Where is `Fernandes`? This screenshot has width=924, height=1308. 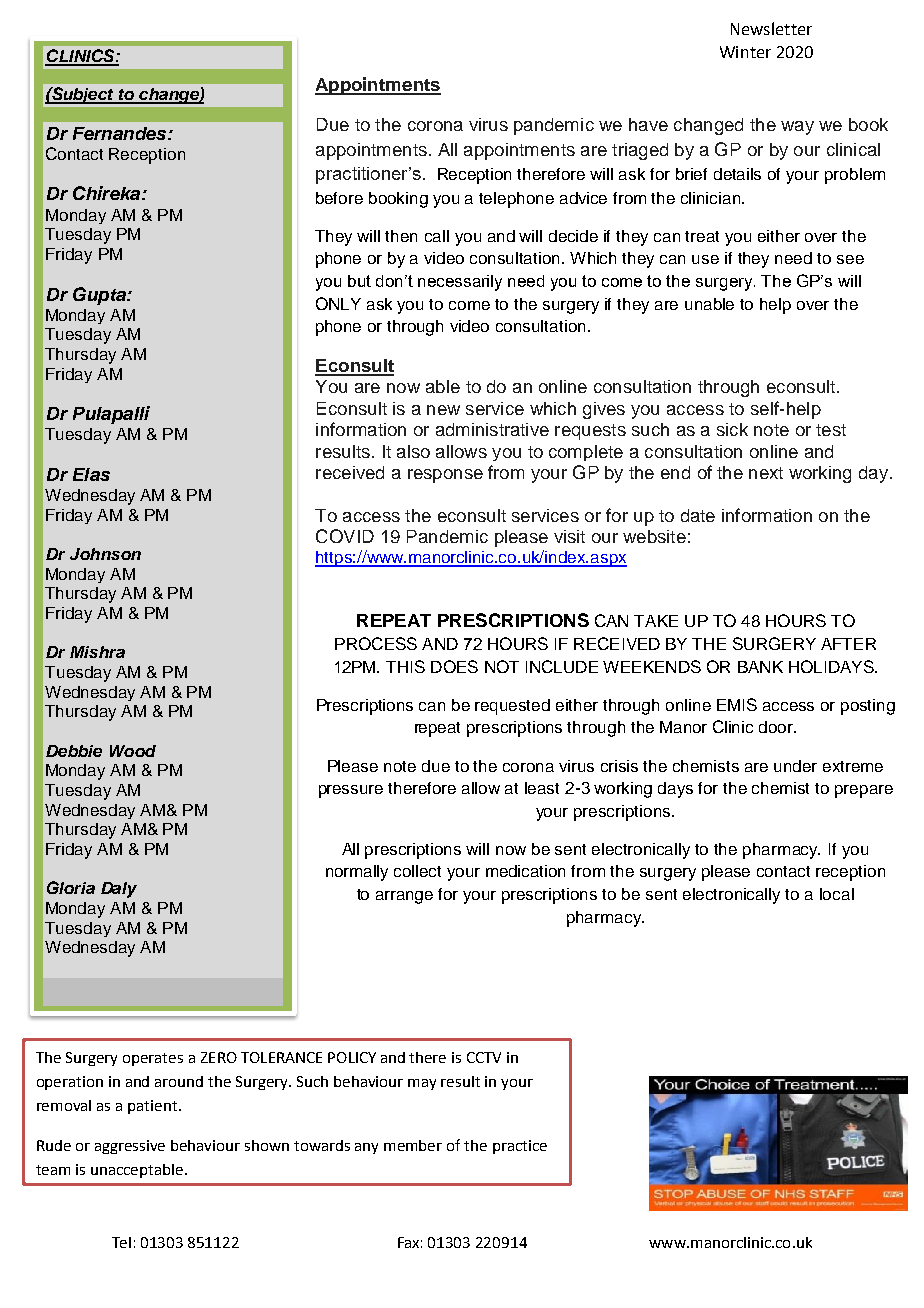 Fernandes is located at coordinates (121, 133).
